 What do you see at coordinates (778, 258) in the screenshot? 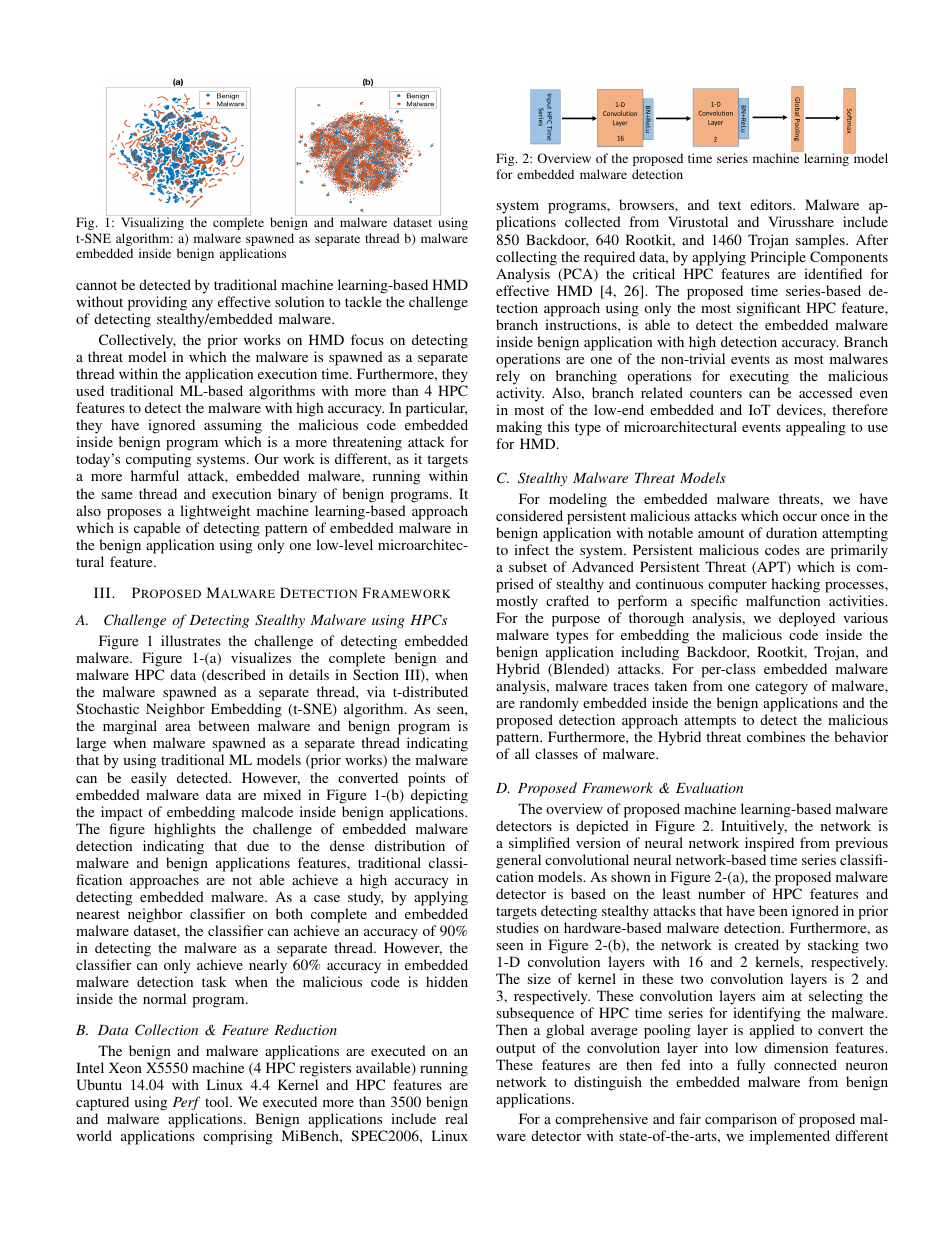
I see `Principle` at bounding box center [778, 258].
